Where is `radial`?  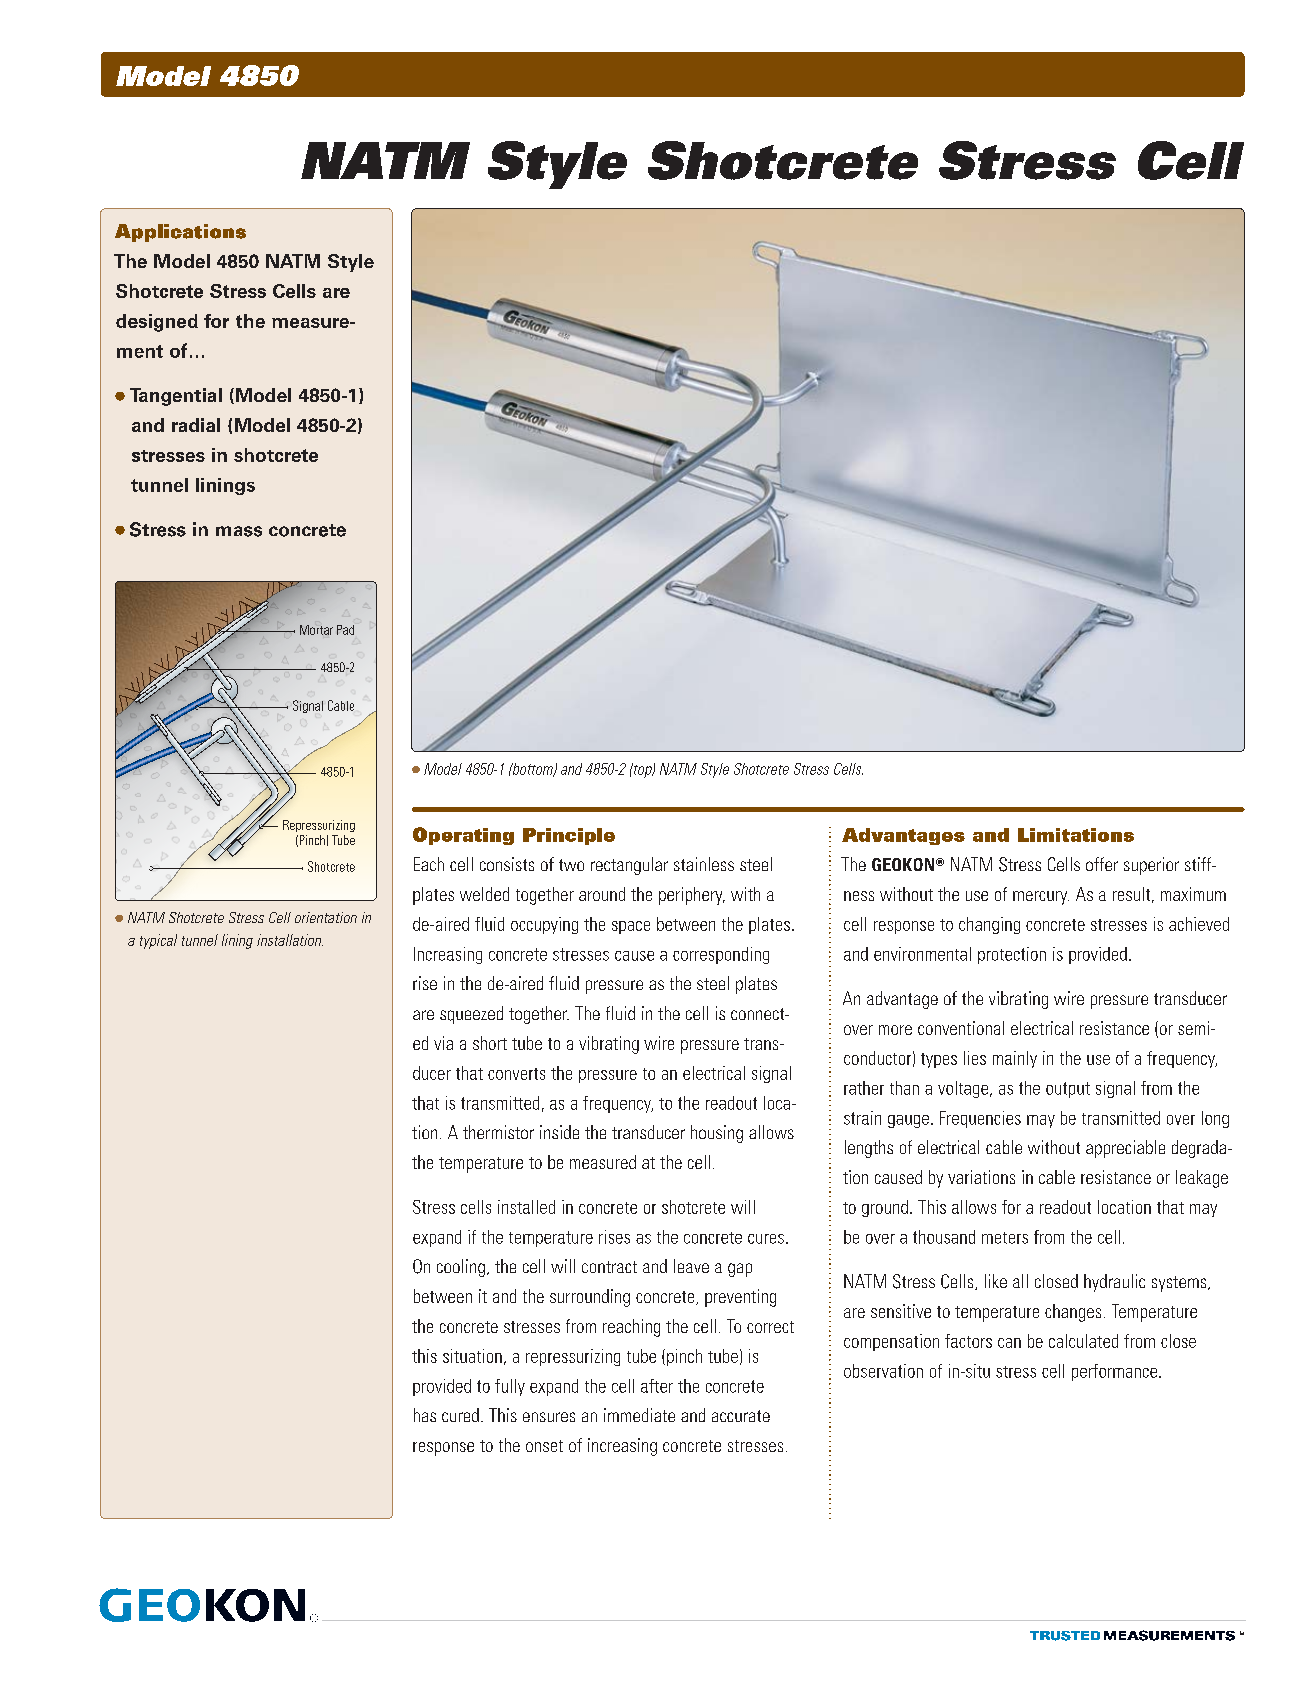
radial is located at coordinates (196, 425).
